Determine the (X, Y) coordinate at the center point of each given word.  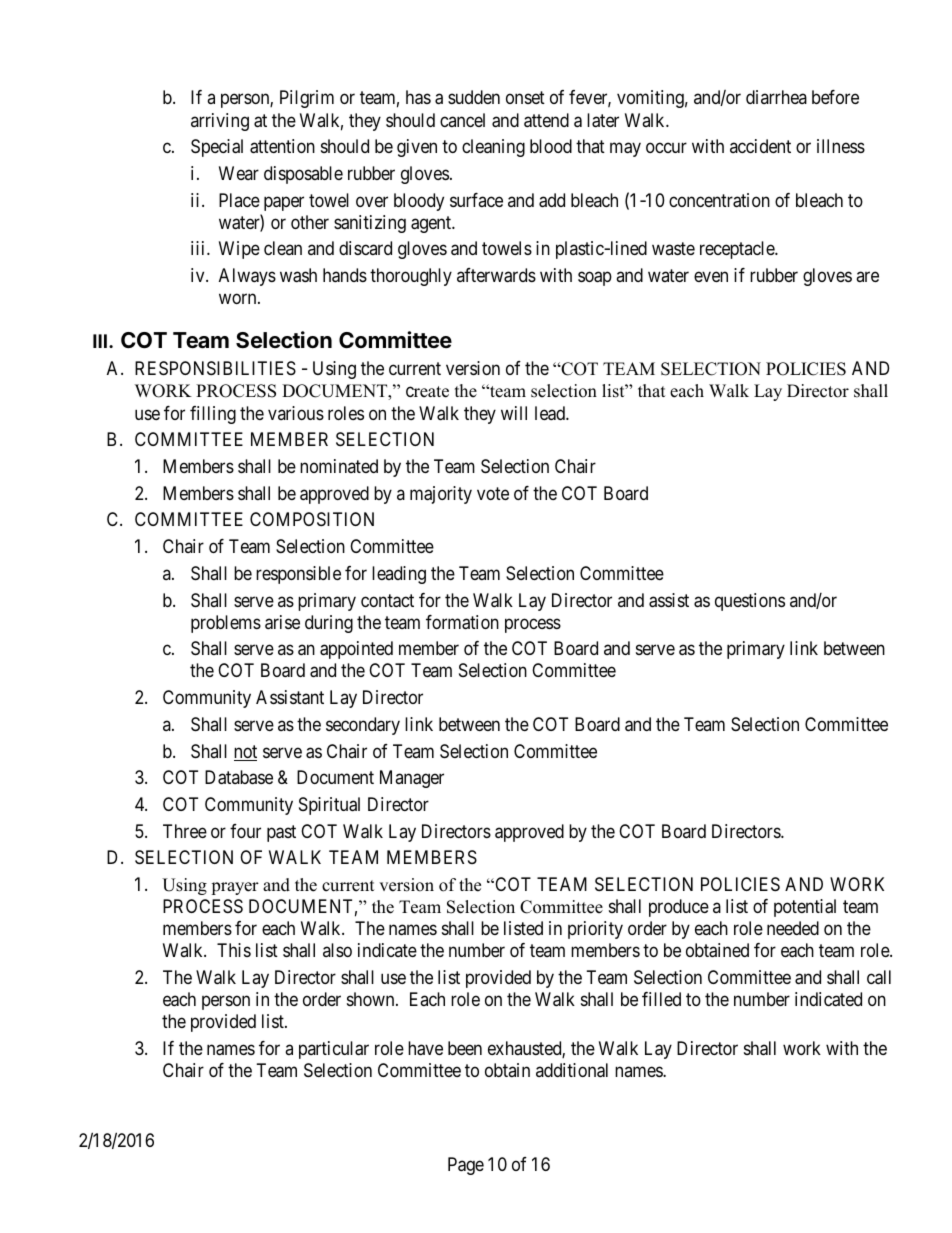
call (879, 977)
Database (239, 777)
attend (546, 120)
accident (760, 146)
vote (493, 493)
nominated (339, 466)
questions (750, 602)
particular (334, 1050)
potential (805, 908)
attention (282, 146)
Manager (412, 779)
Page (466, 1166)
